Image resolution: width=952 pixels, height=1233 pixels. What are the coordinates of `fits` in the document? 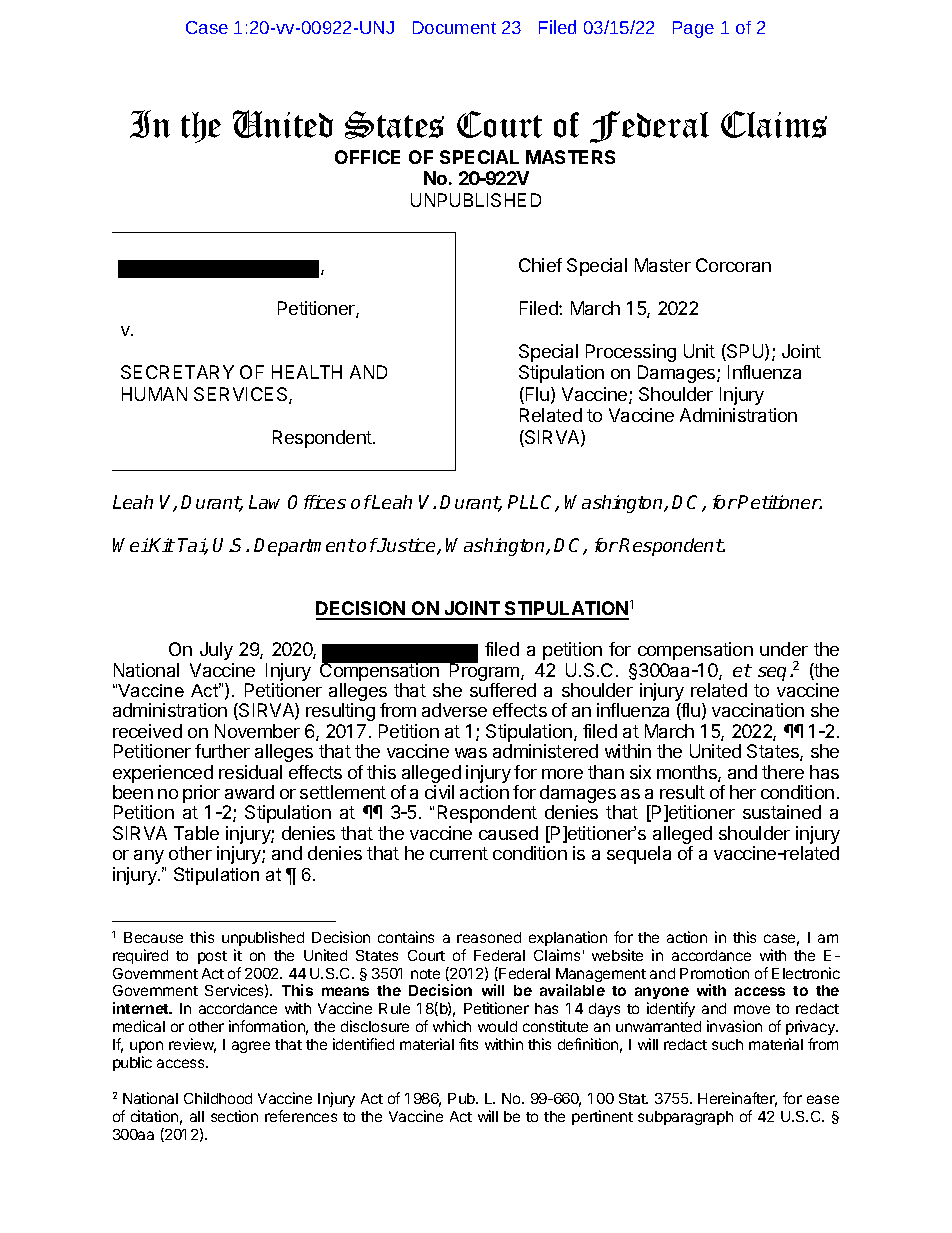 It's located at (468, 1044).
